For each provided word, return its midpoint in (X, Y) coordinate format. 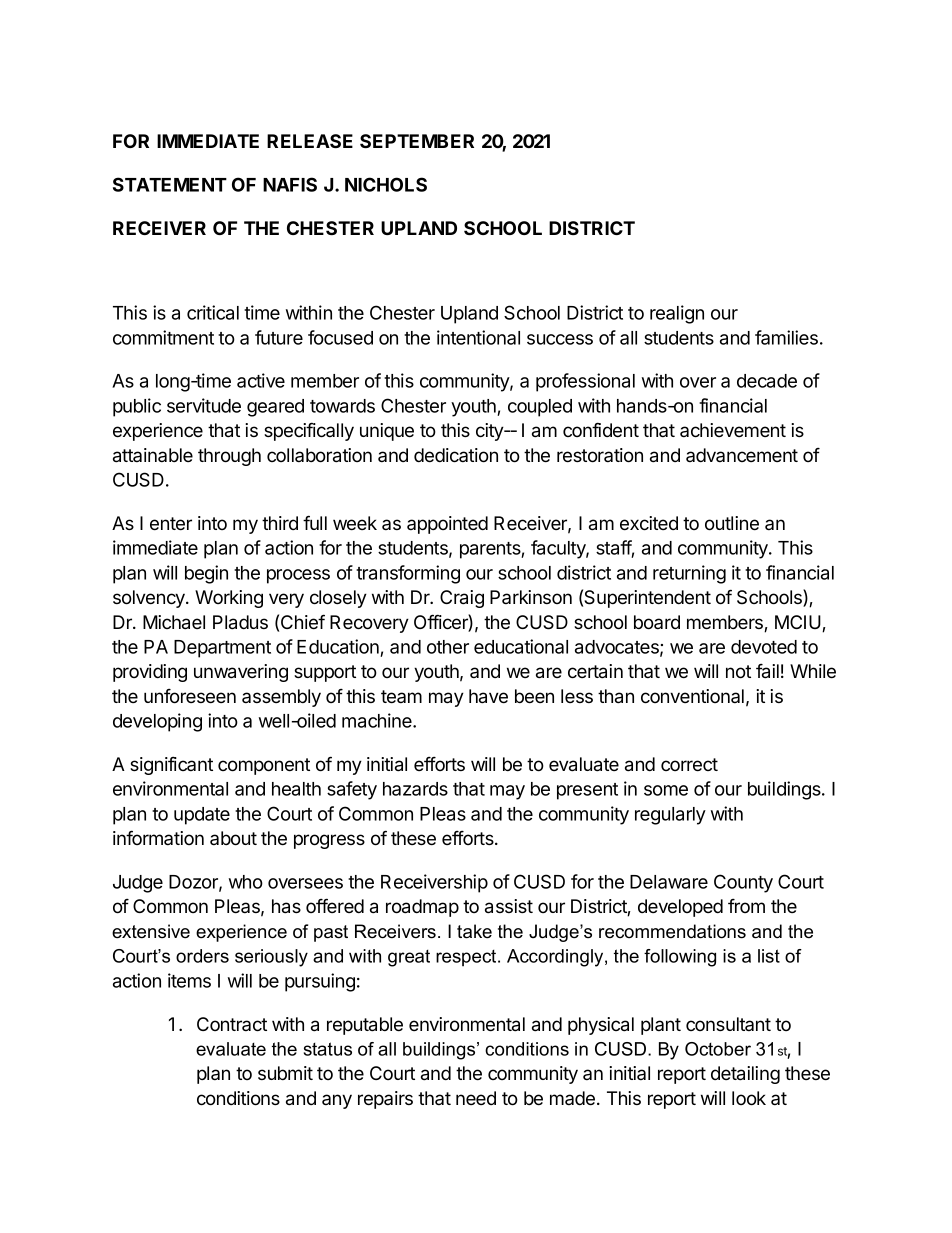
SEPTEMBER (417, 141)
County (743, 883)
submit (285, 1073)
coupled (540, 408)
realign (677, 314)
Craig (462, 599)
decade (767, 381)
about (233, 838)
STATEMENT (170, 184)
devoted (764, 647)
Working (229, 599)
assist (509, 906)
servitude (204, 405)
